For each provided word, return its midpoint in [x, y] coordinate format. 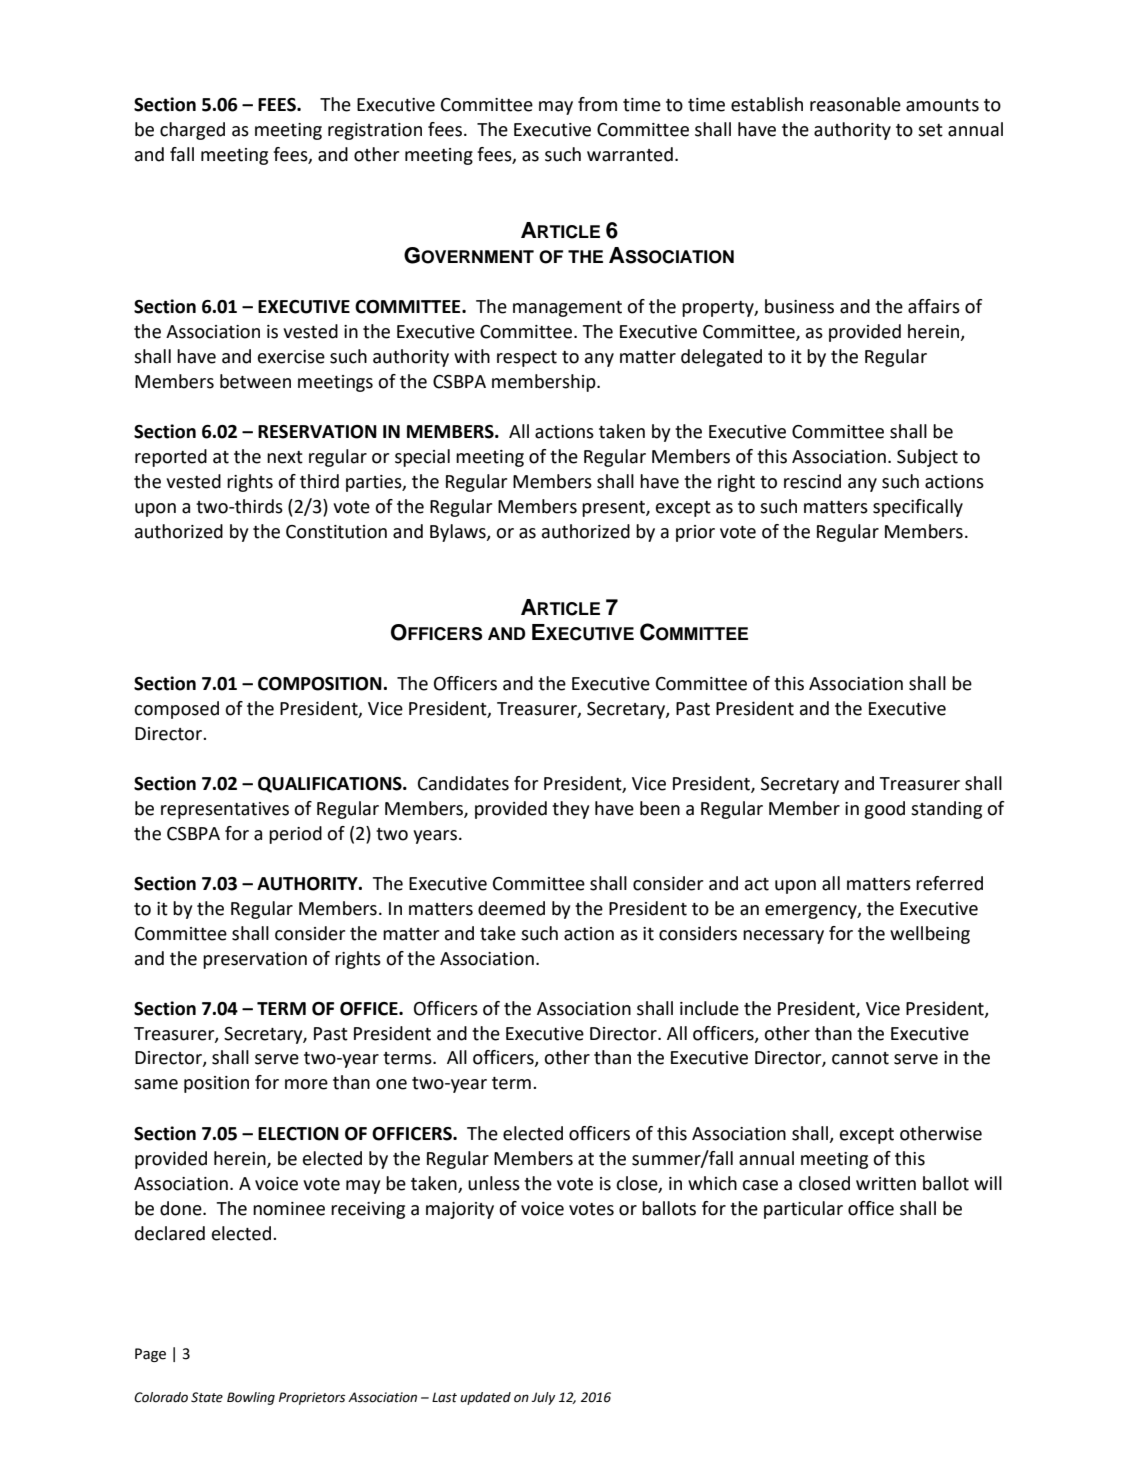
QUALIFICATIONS [331, 785]
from [597, 104]
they [570, 810]
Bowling [251, 1398]
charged [192, 131]
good [884, 810]
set [930, 130]
